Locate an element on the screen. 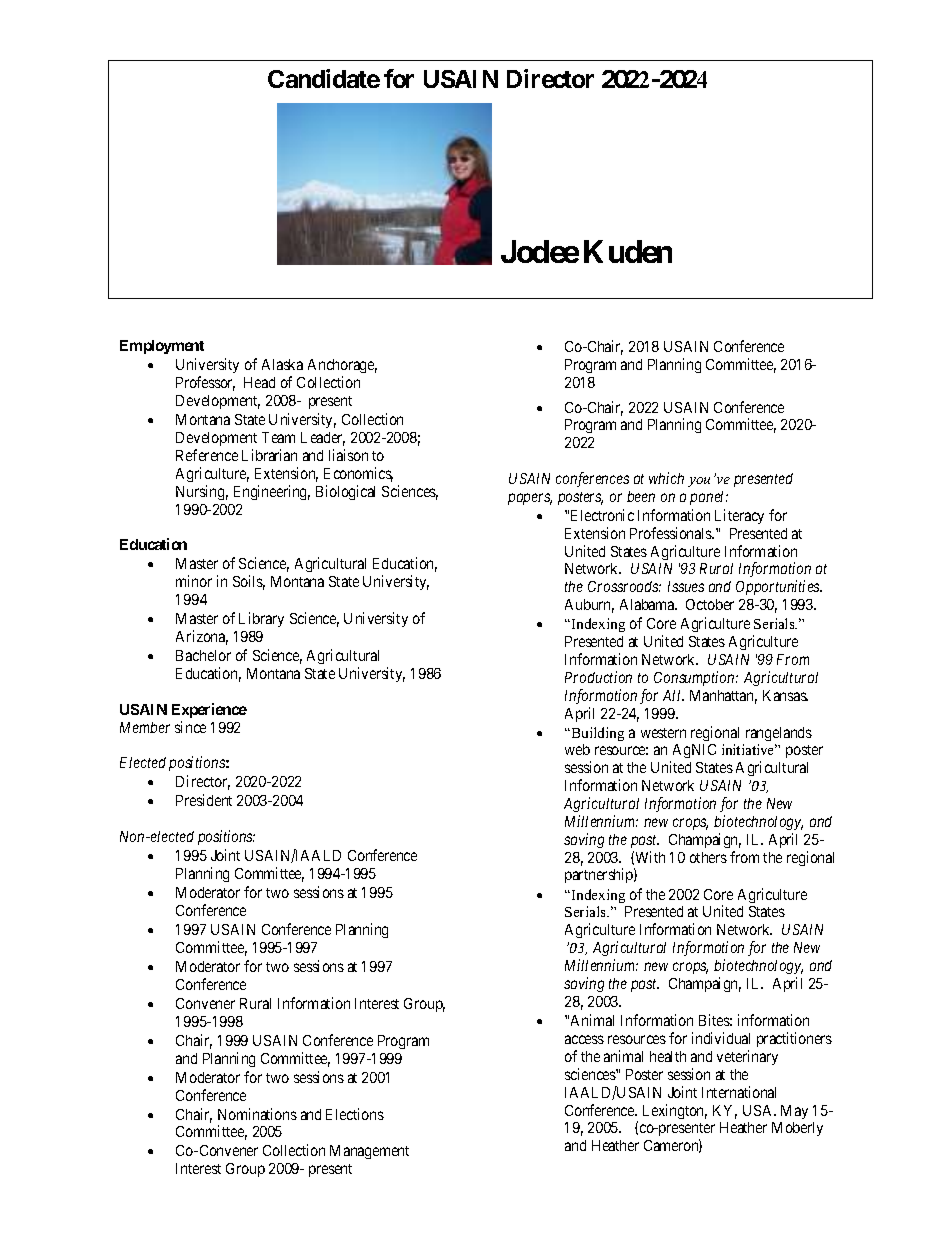  Lexington is located at coordinates (675, 1111).
